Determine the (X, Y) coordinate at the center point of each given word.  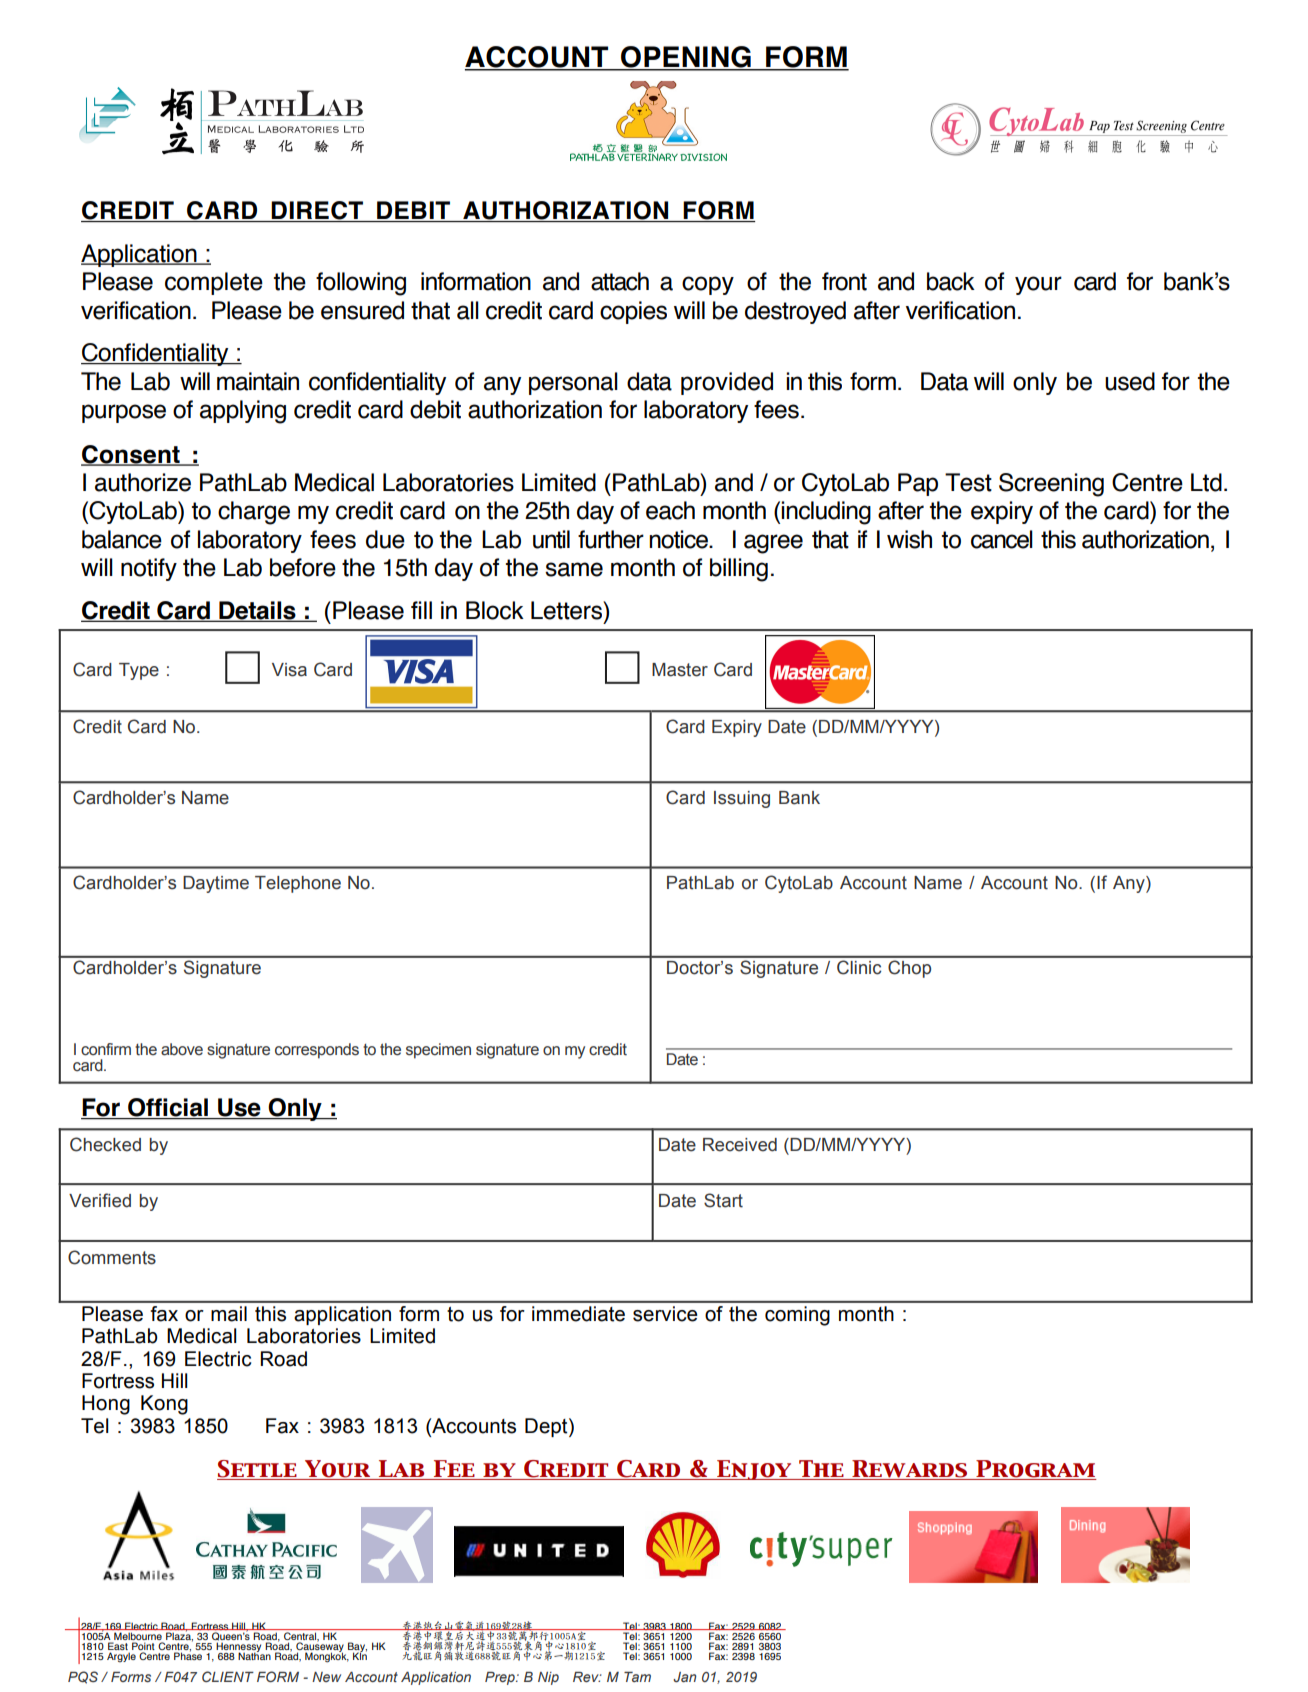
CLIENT (228, 1676)
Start (723, 1200)
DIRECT (317, 211)
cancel (1002, 539)
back (951, 281)
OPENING (686, 58)
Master (680, 670)
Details (257, 611)
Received (740, 1145)
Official (168, 1108)
